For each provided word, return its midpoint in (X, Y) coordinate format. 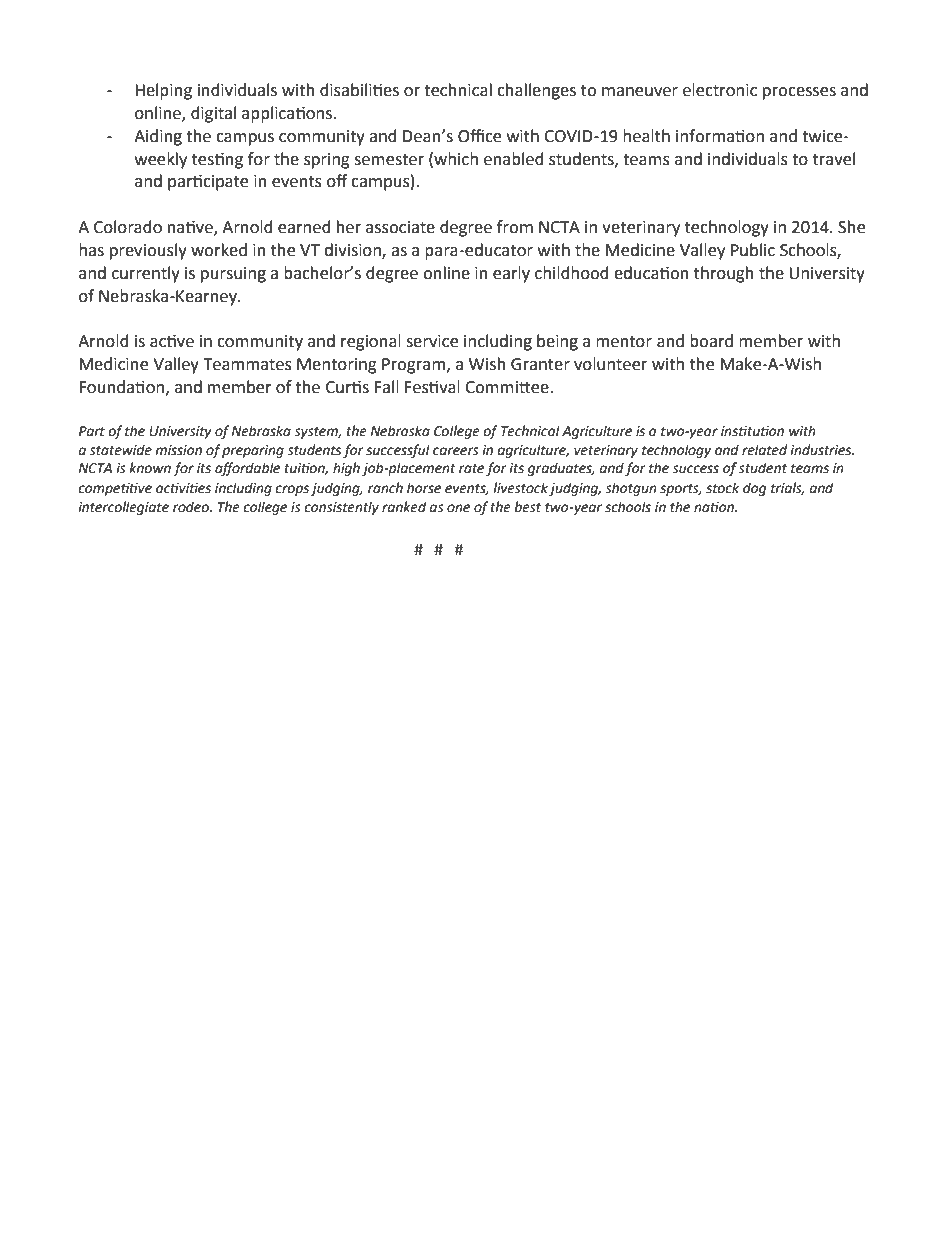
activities (183, 488)
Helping (163, 91)
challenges (536, 91)
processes (799, 93)
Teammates (247, 364)
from (515, 227)
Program (413, 366)
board (711, 341)
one (458, 508)
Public (753, 250)
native (191, 228)
